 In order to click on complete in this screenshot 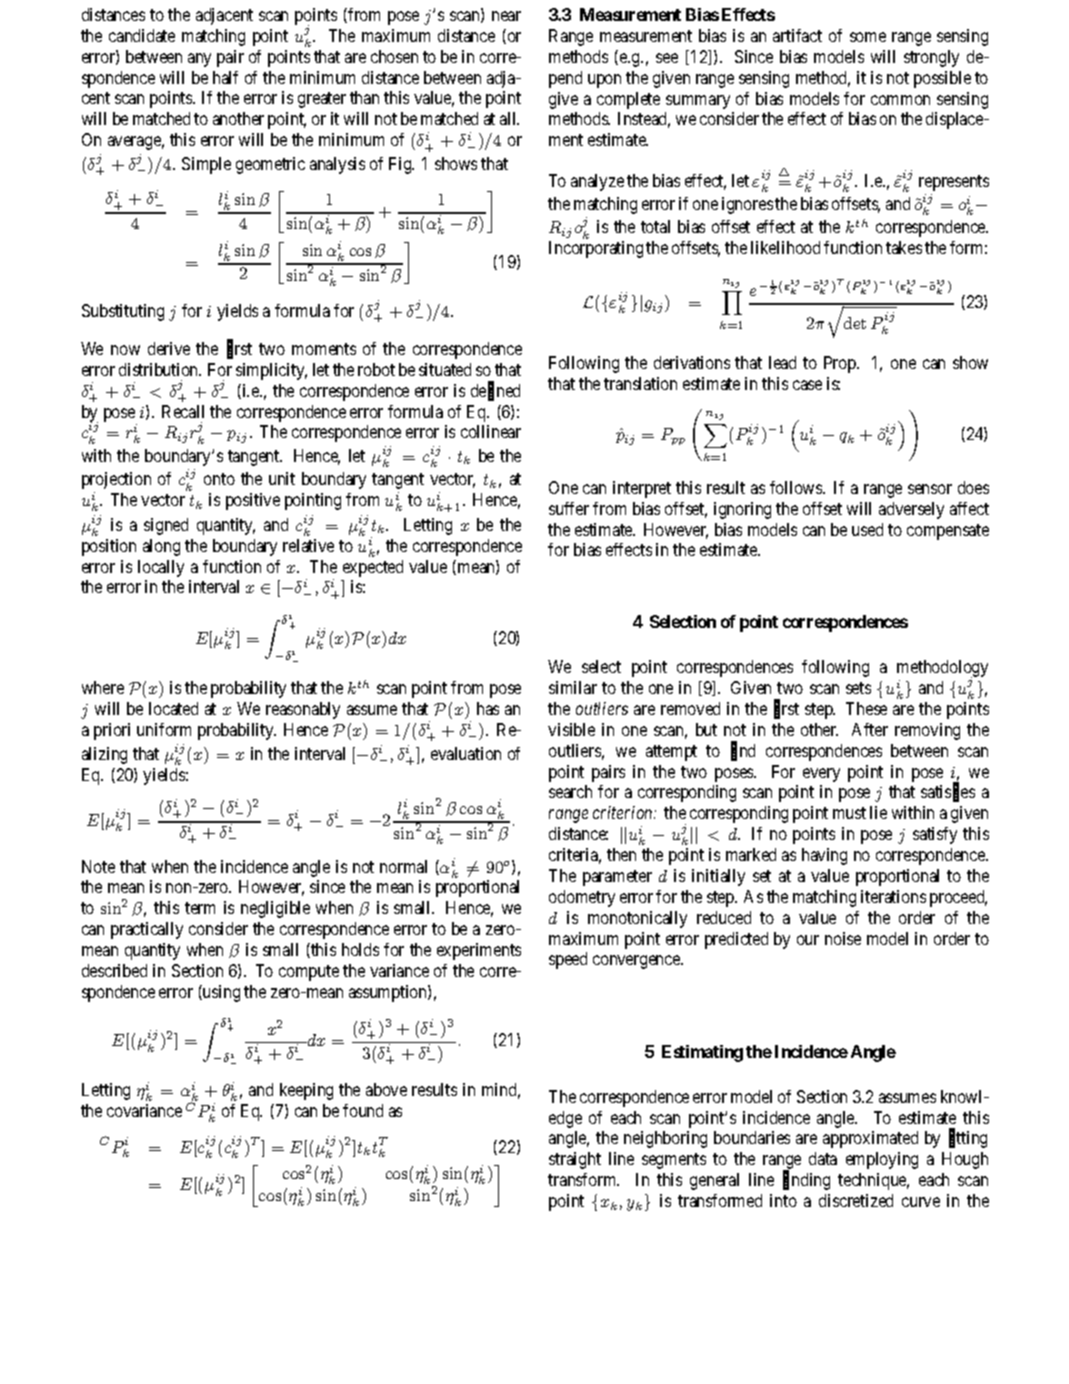, I will do `click(628, 100)`.
